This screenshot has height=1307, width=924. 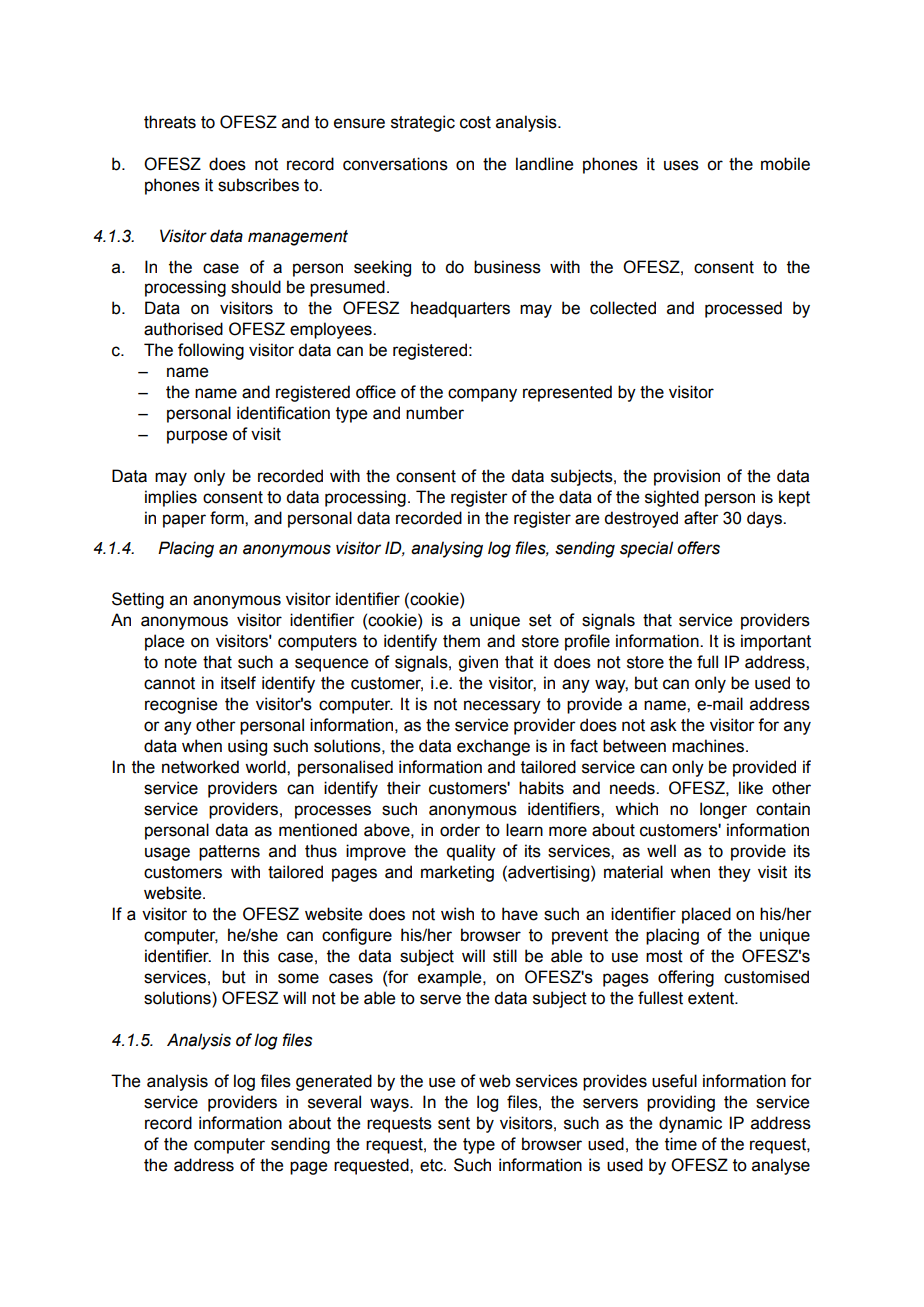 What do you see at coordinates (247, 747) in the screenshot?
I see `using` at bounding box center [247, 747].
